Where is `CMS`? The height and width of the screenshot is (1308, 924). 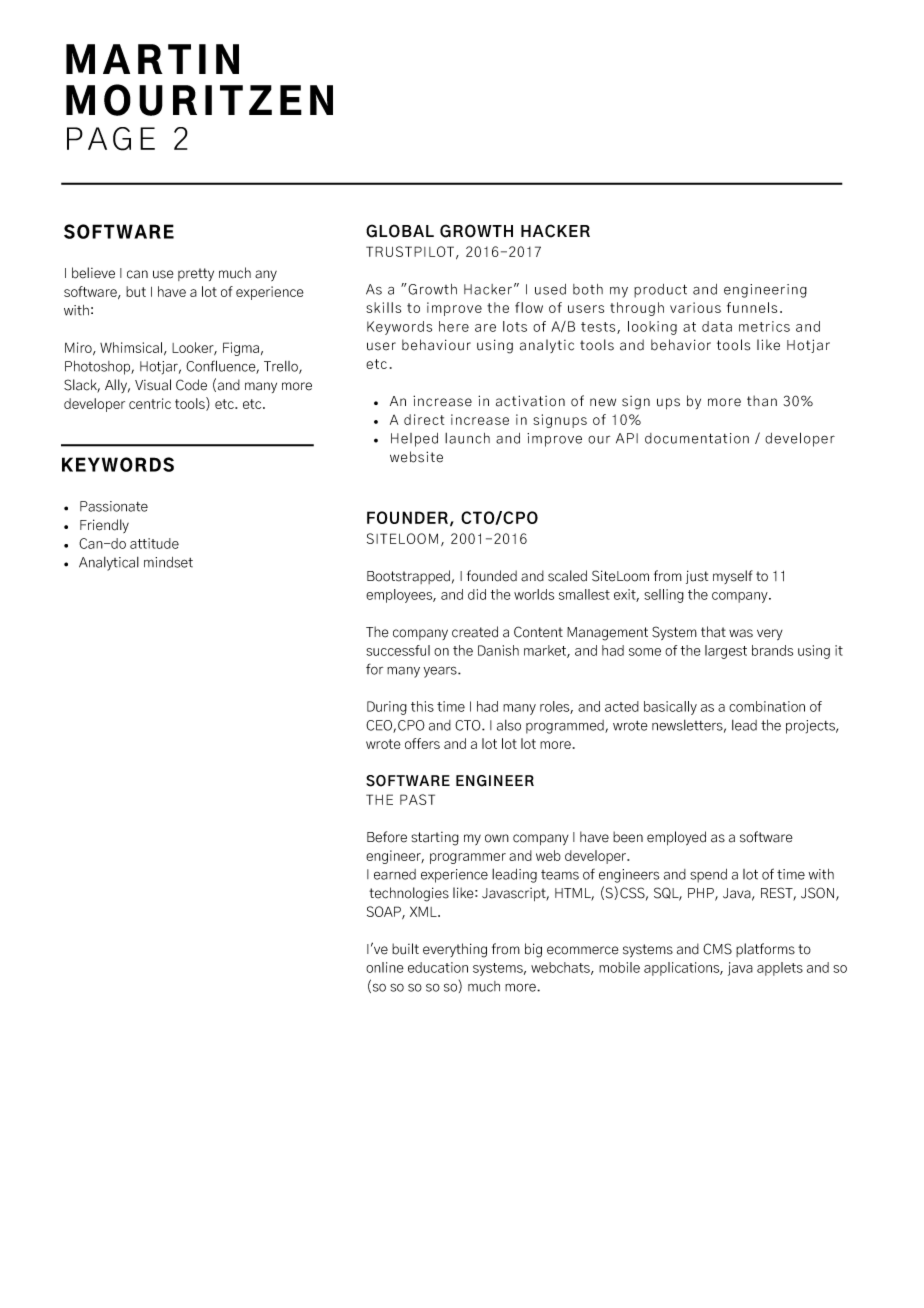
CMS is located at coordinates (717, 949).
